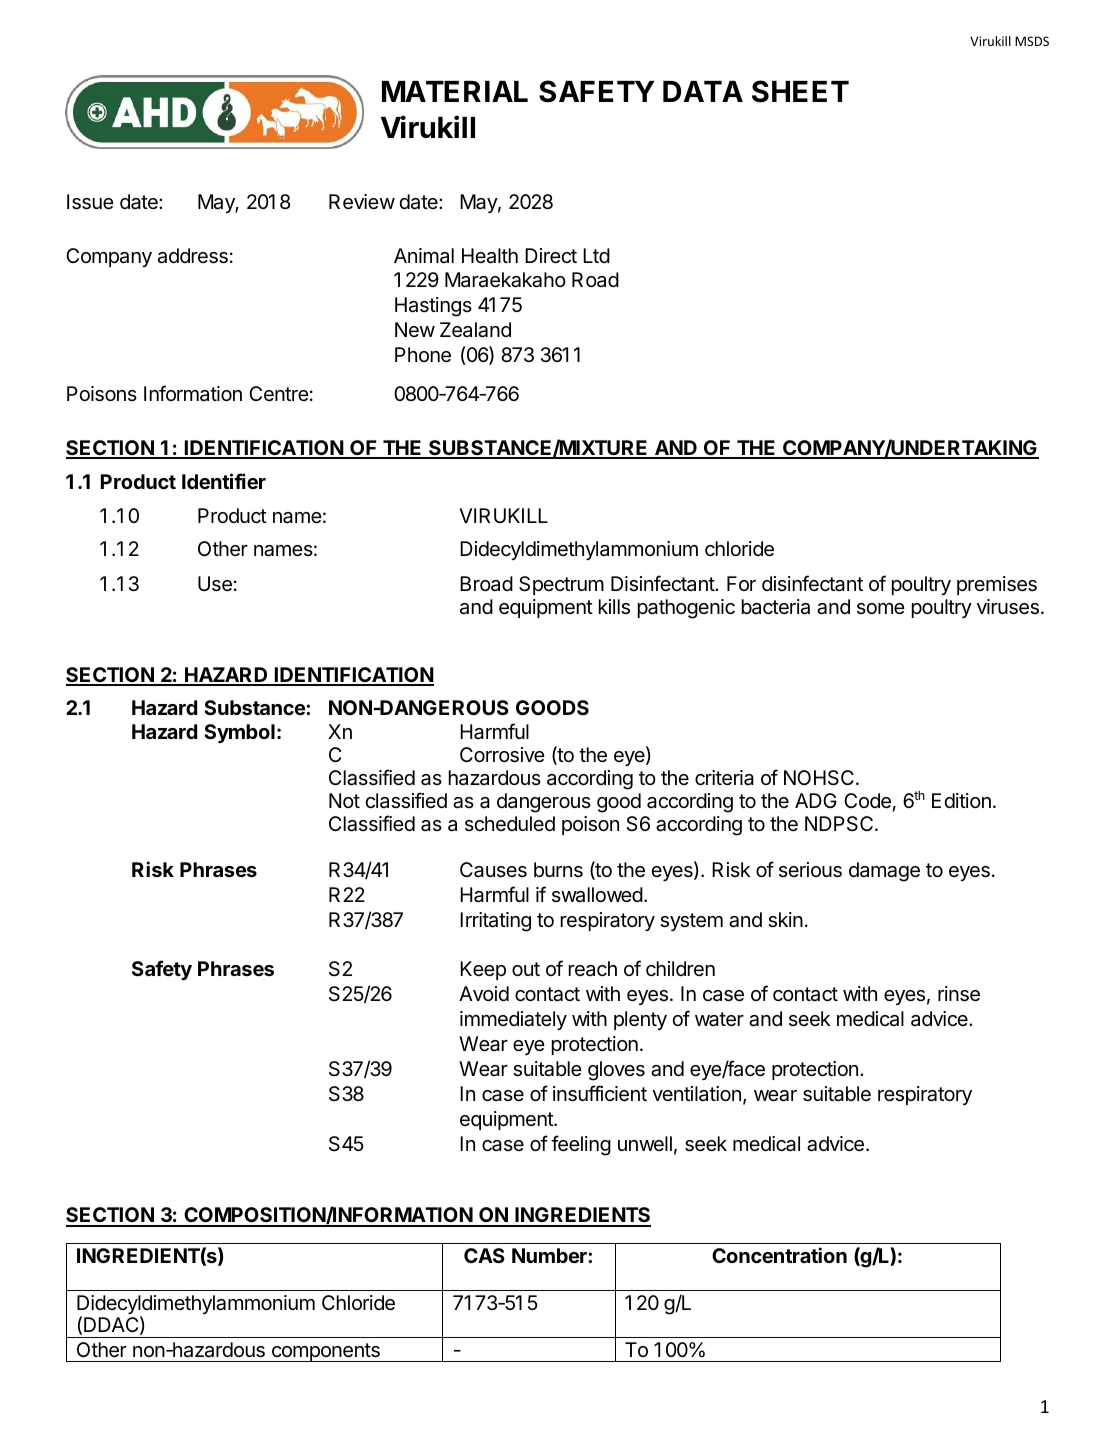  What do you see at coordinates (800, 91) in the image?
I see `SHEET` at bounding box center [800, 91].
